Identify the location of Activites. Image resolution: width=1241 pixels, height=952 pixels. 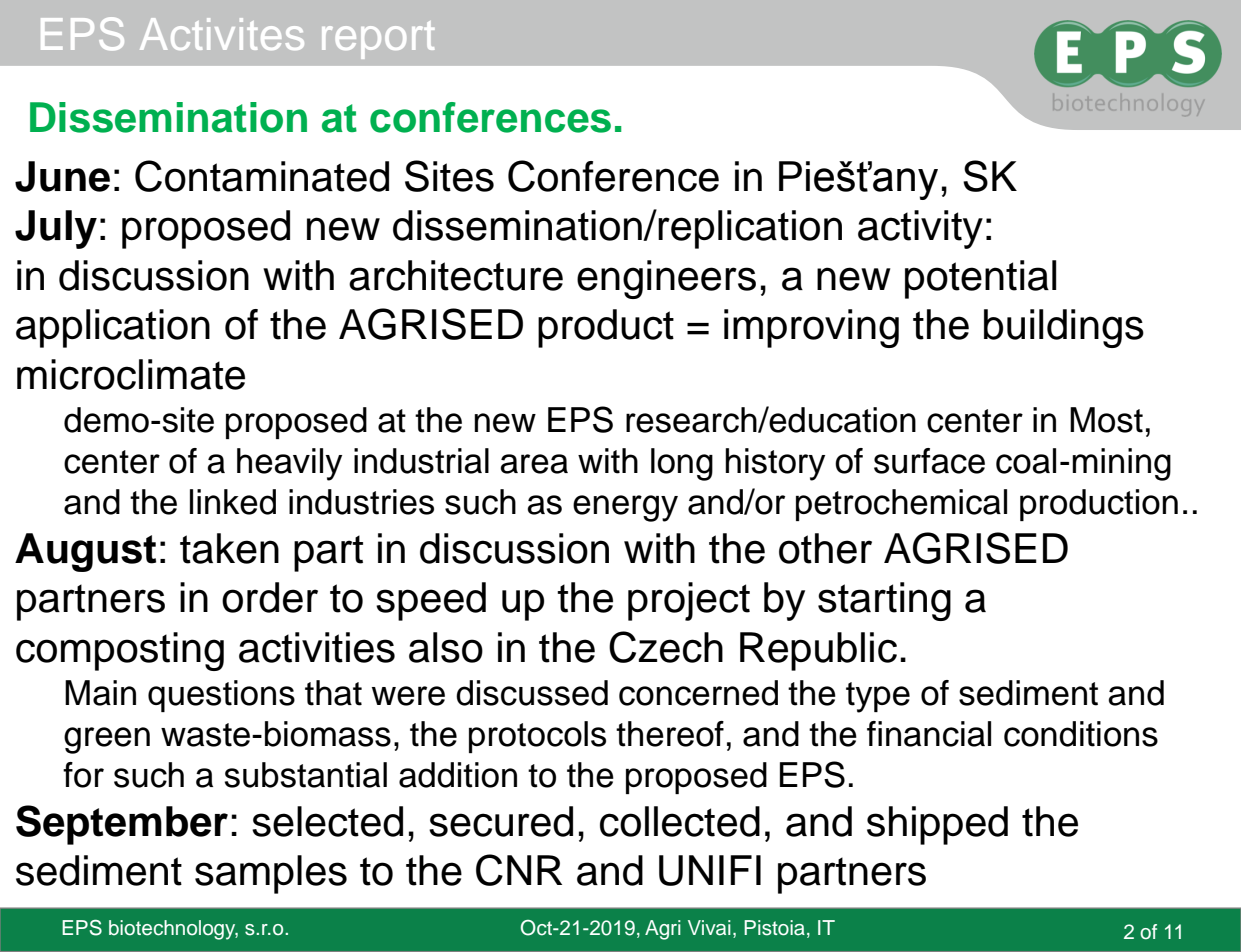
(222, 34).
